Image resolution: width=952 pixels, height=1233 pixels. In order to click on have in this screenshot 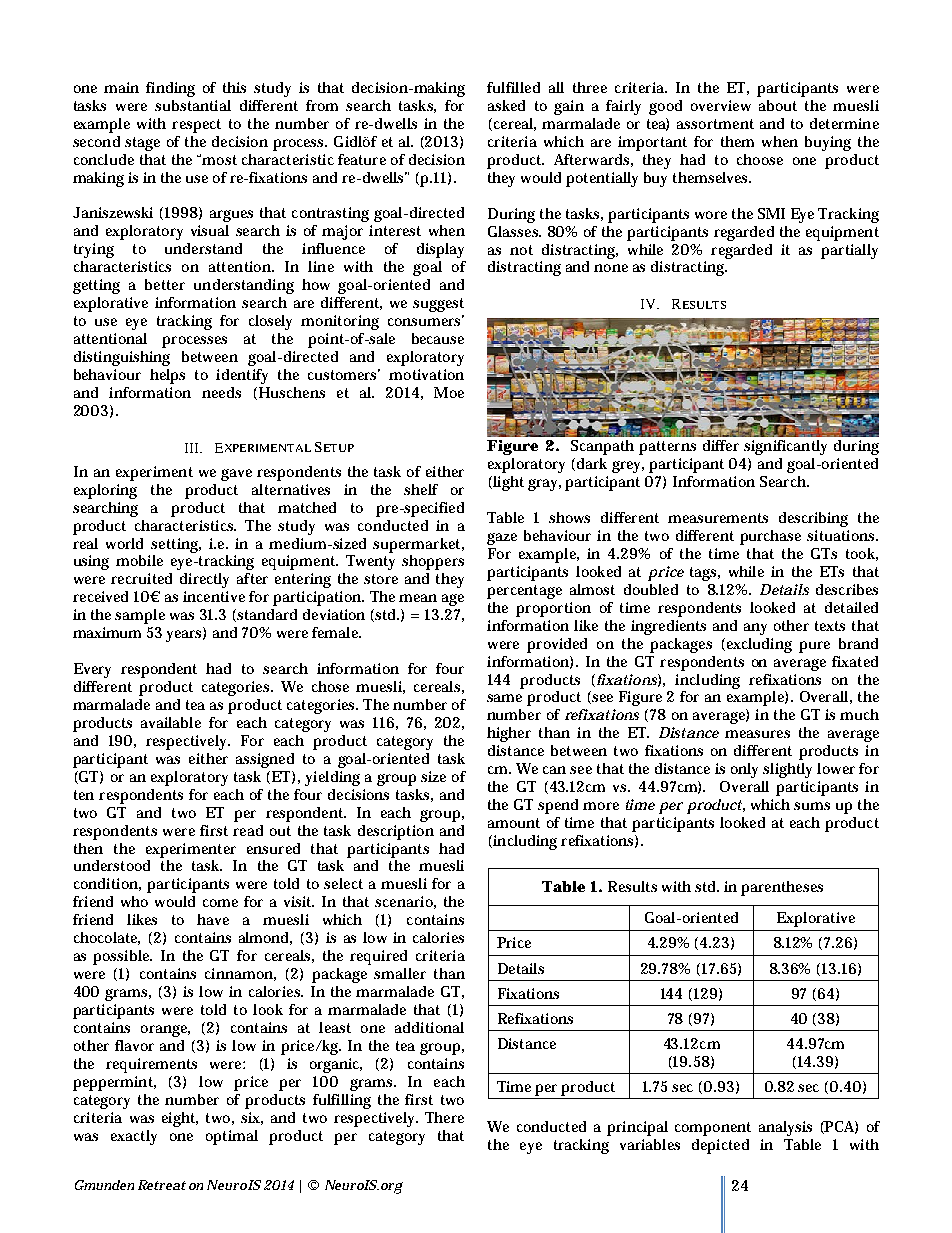, I will do `click(213, 919)`.
